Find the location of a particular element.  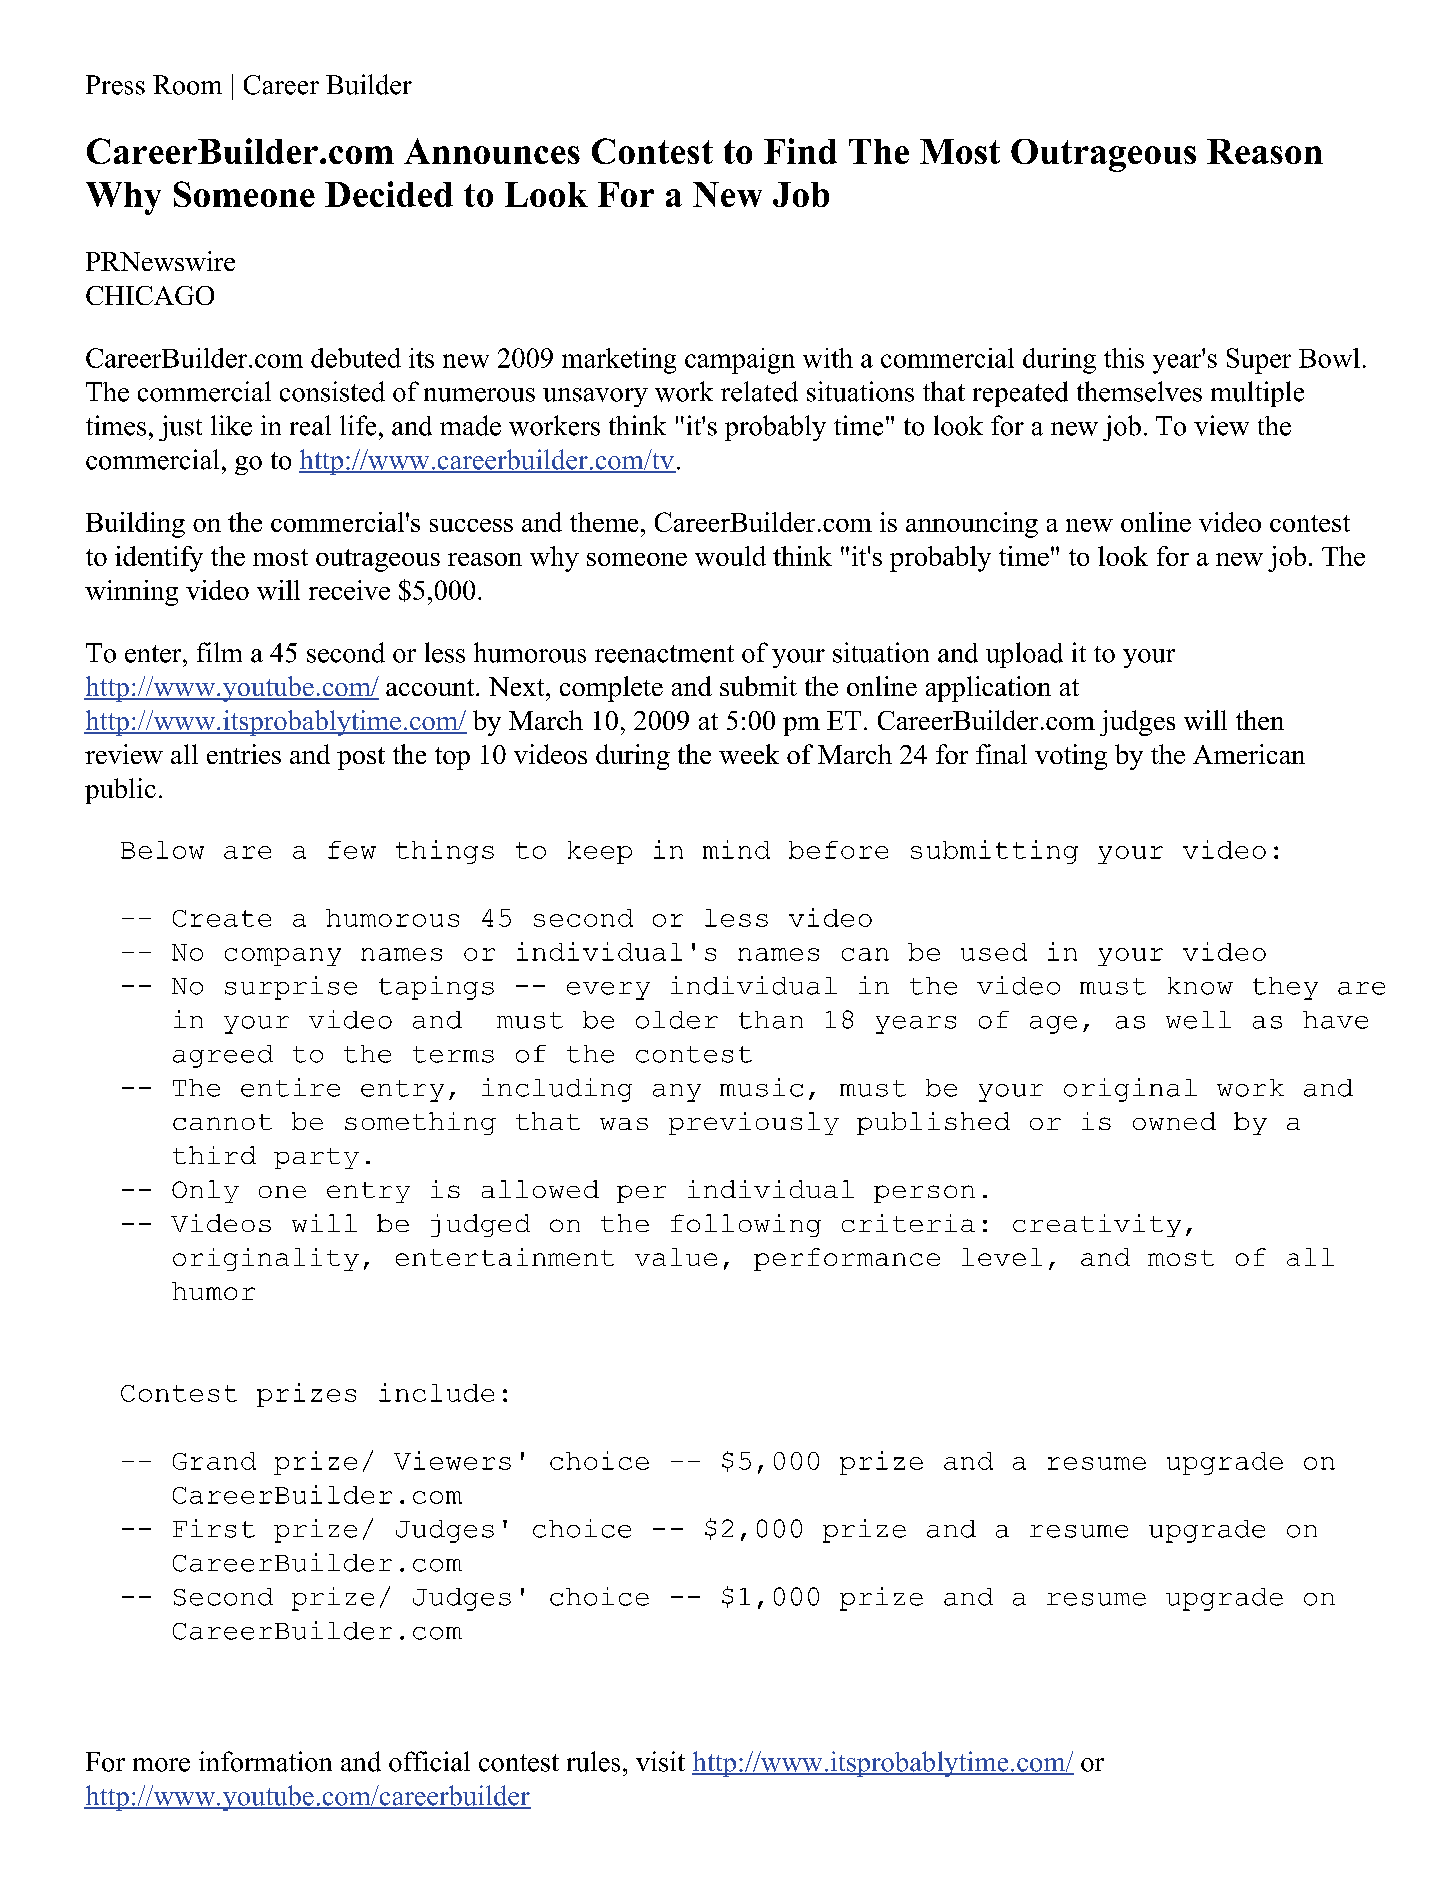

Only is located at coordinates (205, 1191).
